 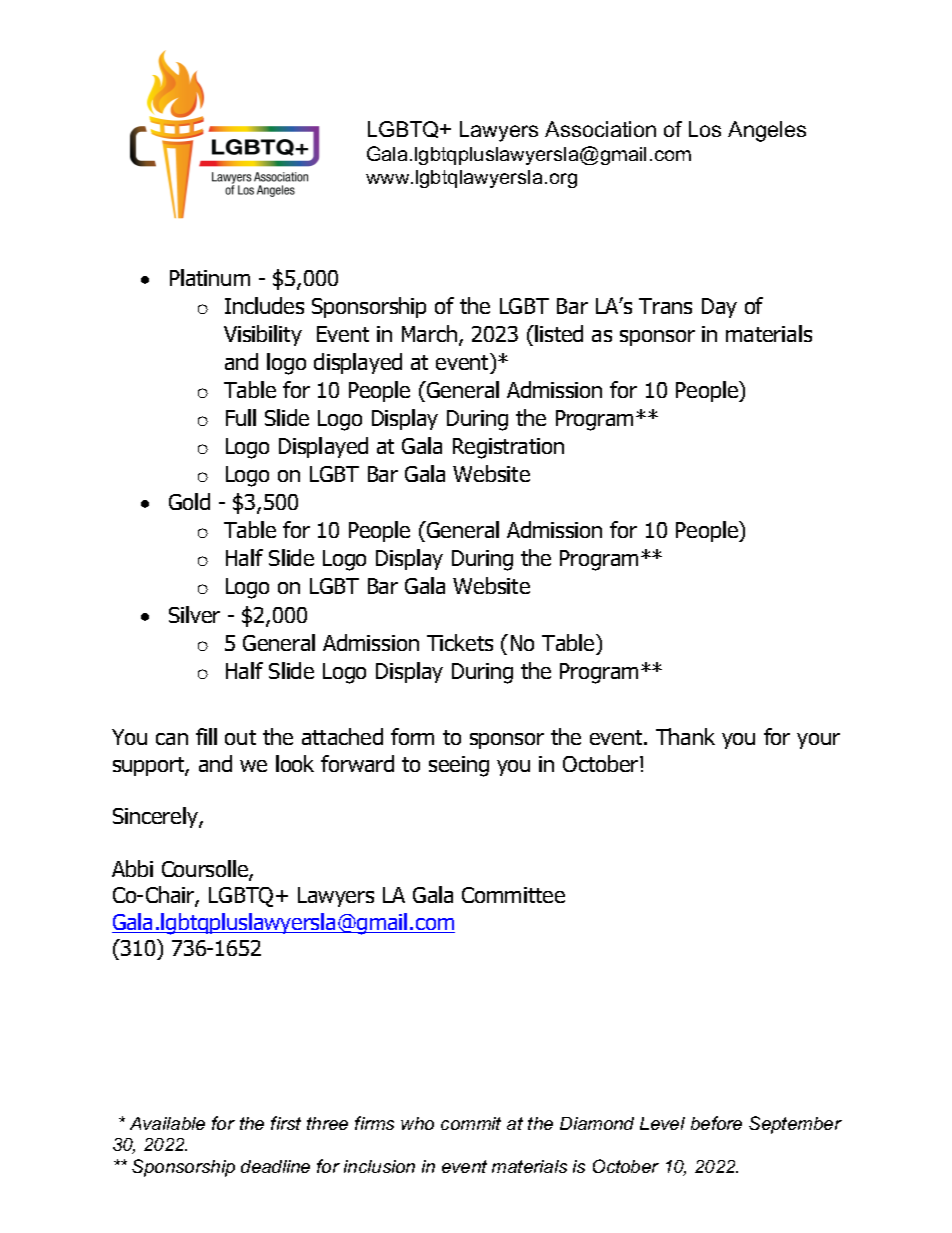 What do you see at coordinates (685, 736) in the screenshot?
I see `Thank` at bounding box center [685, 736].
